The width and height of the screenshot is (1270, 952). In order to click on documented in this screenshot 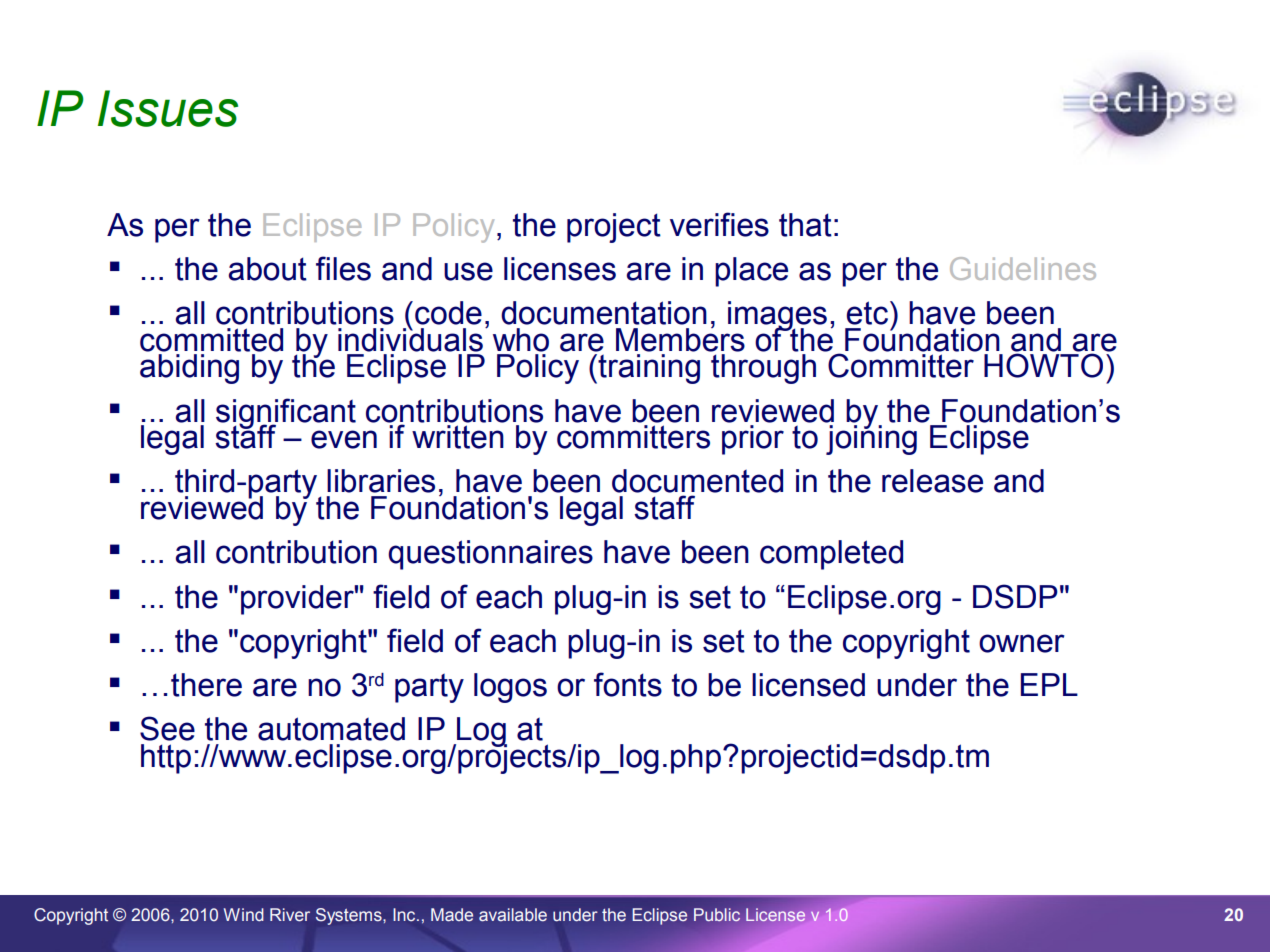, I will do `click(697, 481)`.
